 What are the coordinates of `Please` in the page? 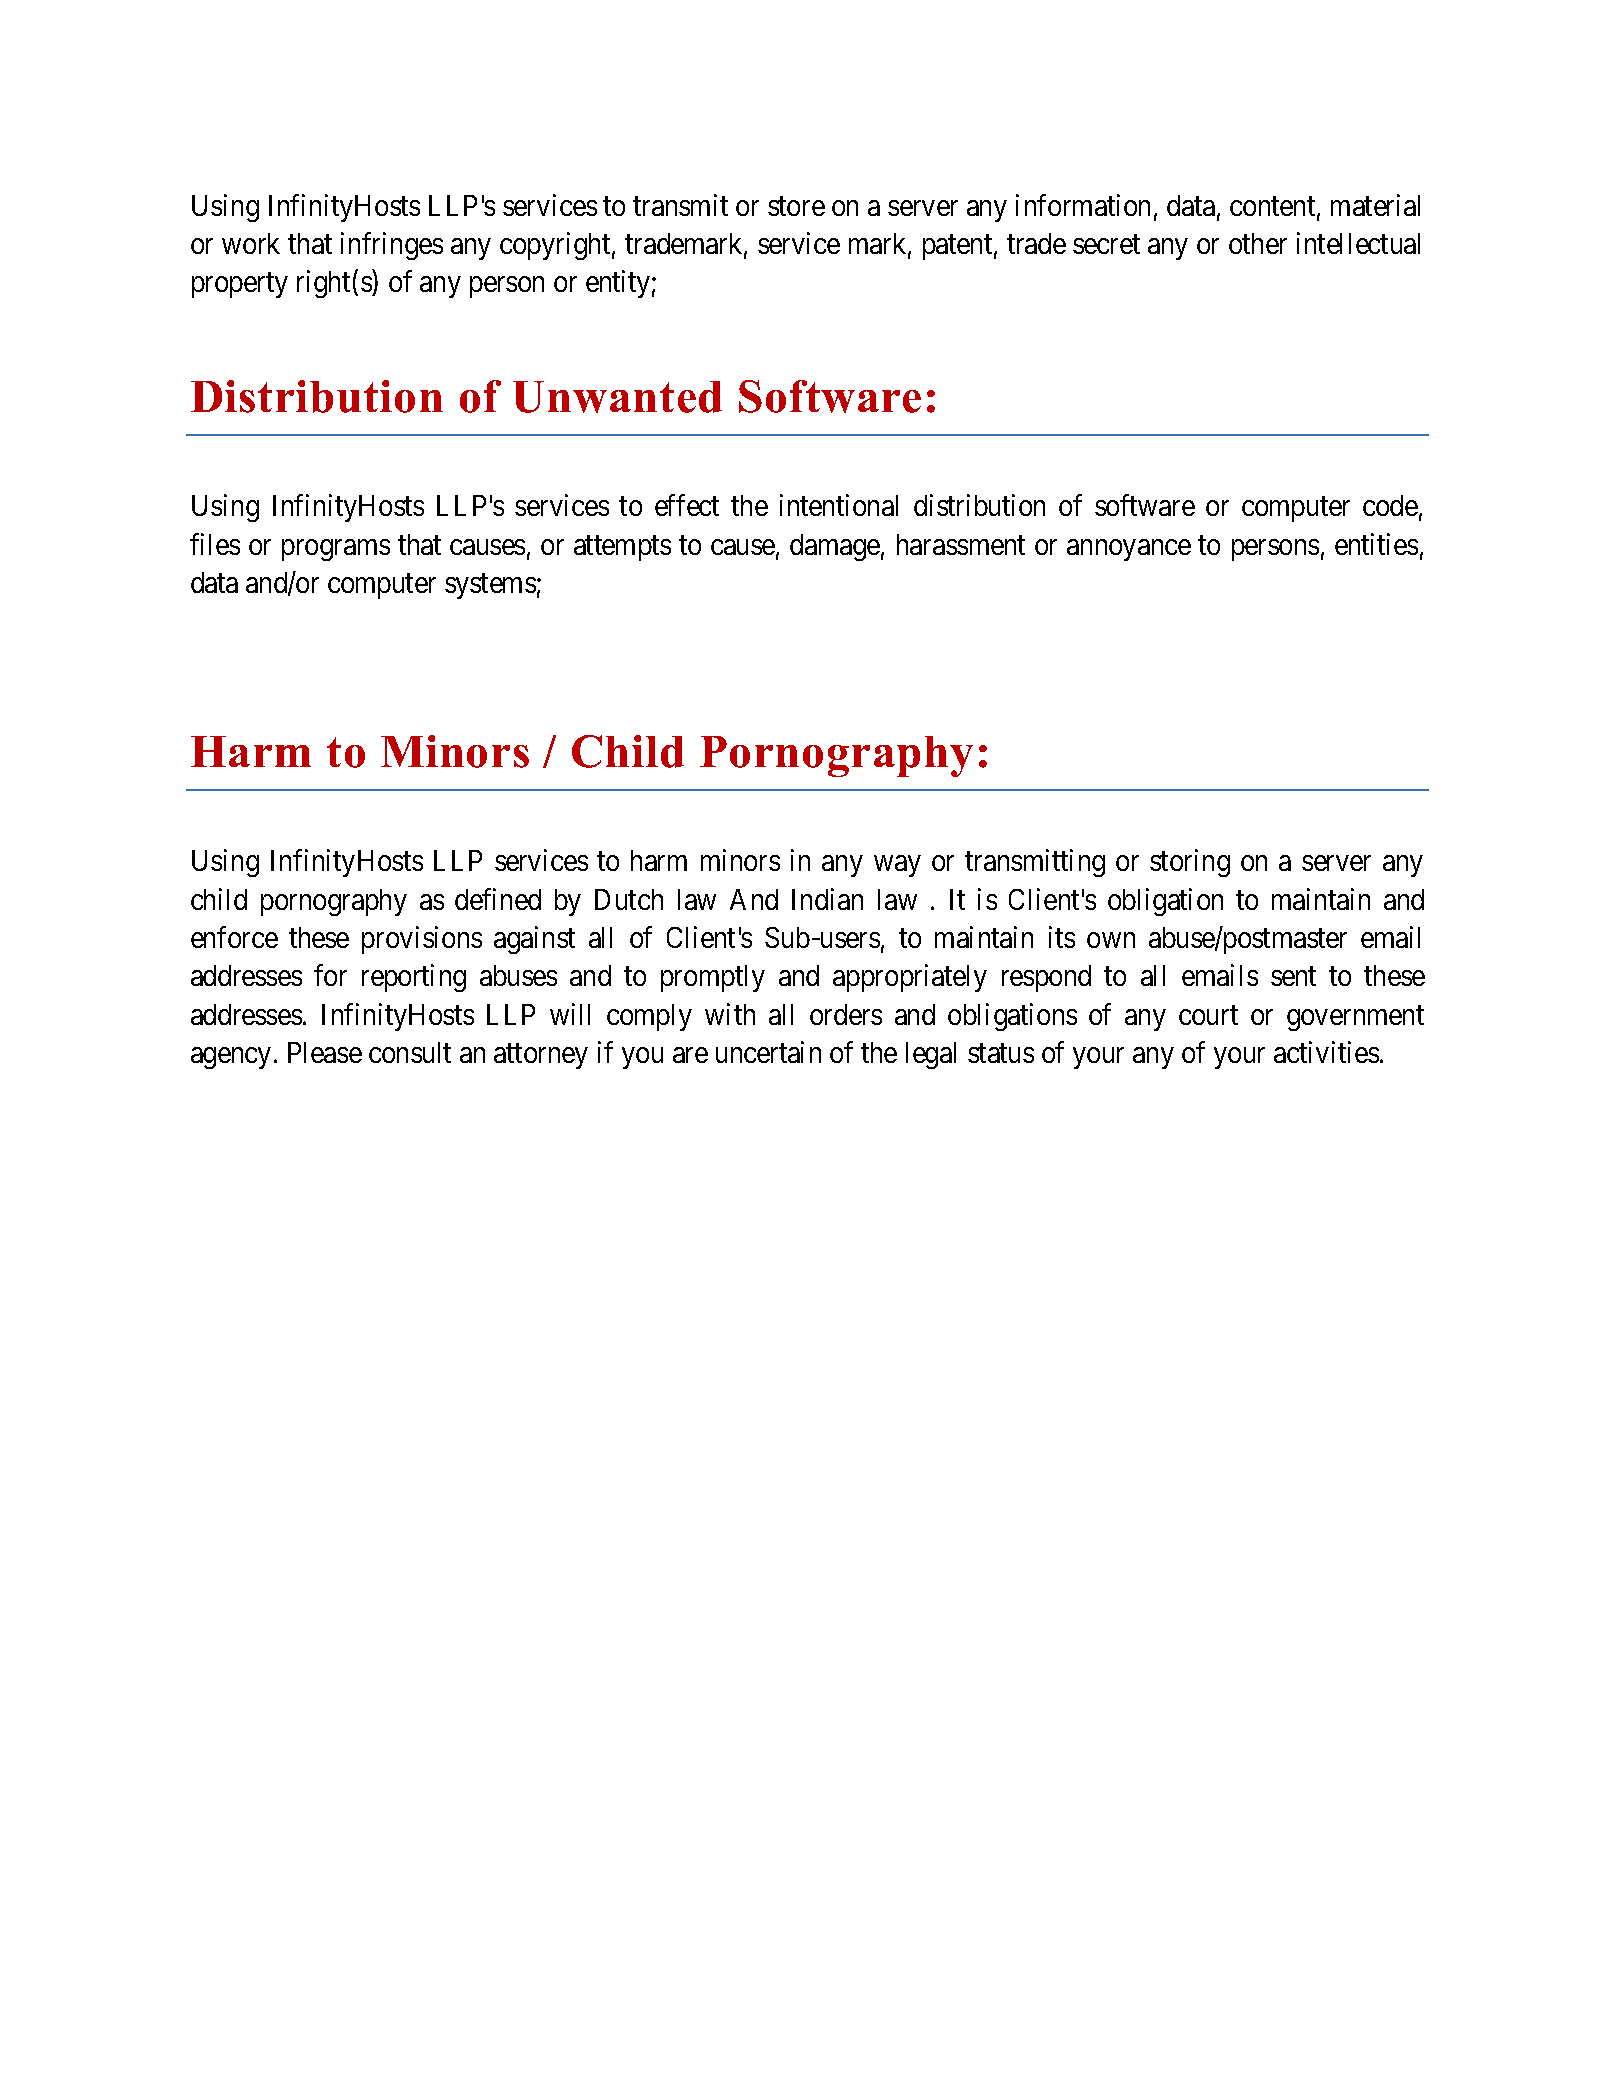 It's located at (325, 1052).
